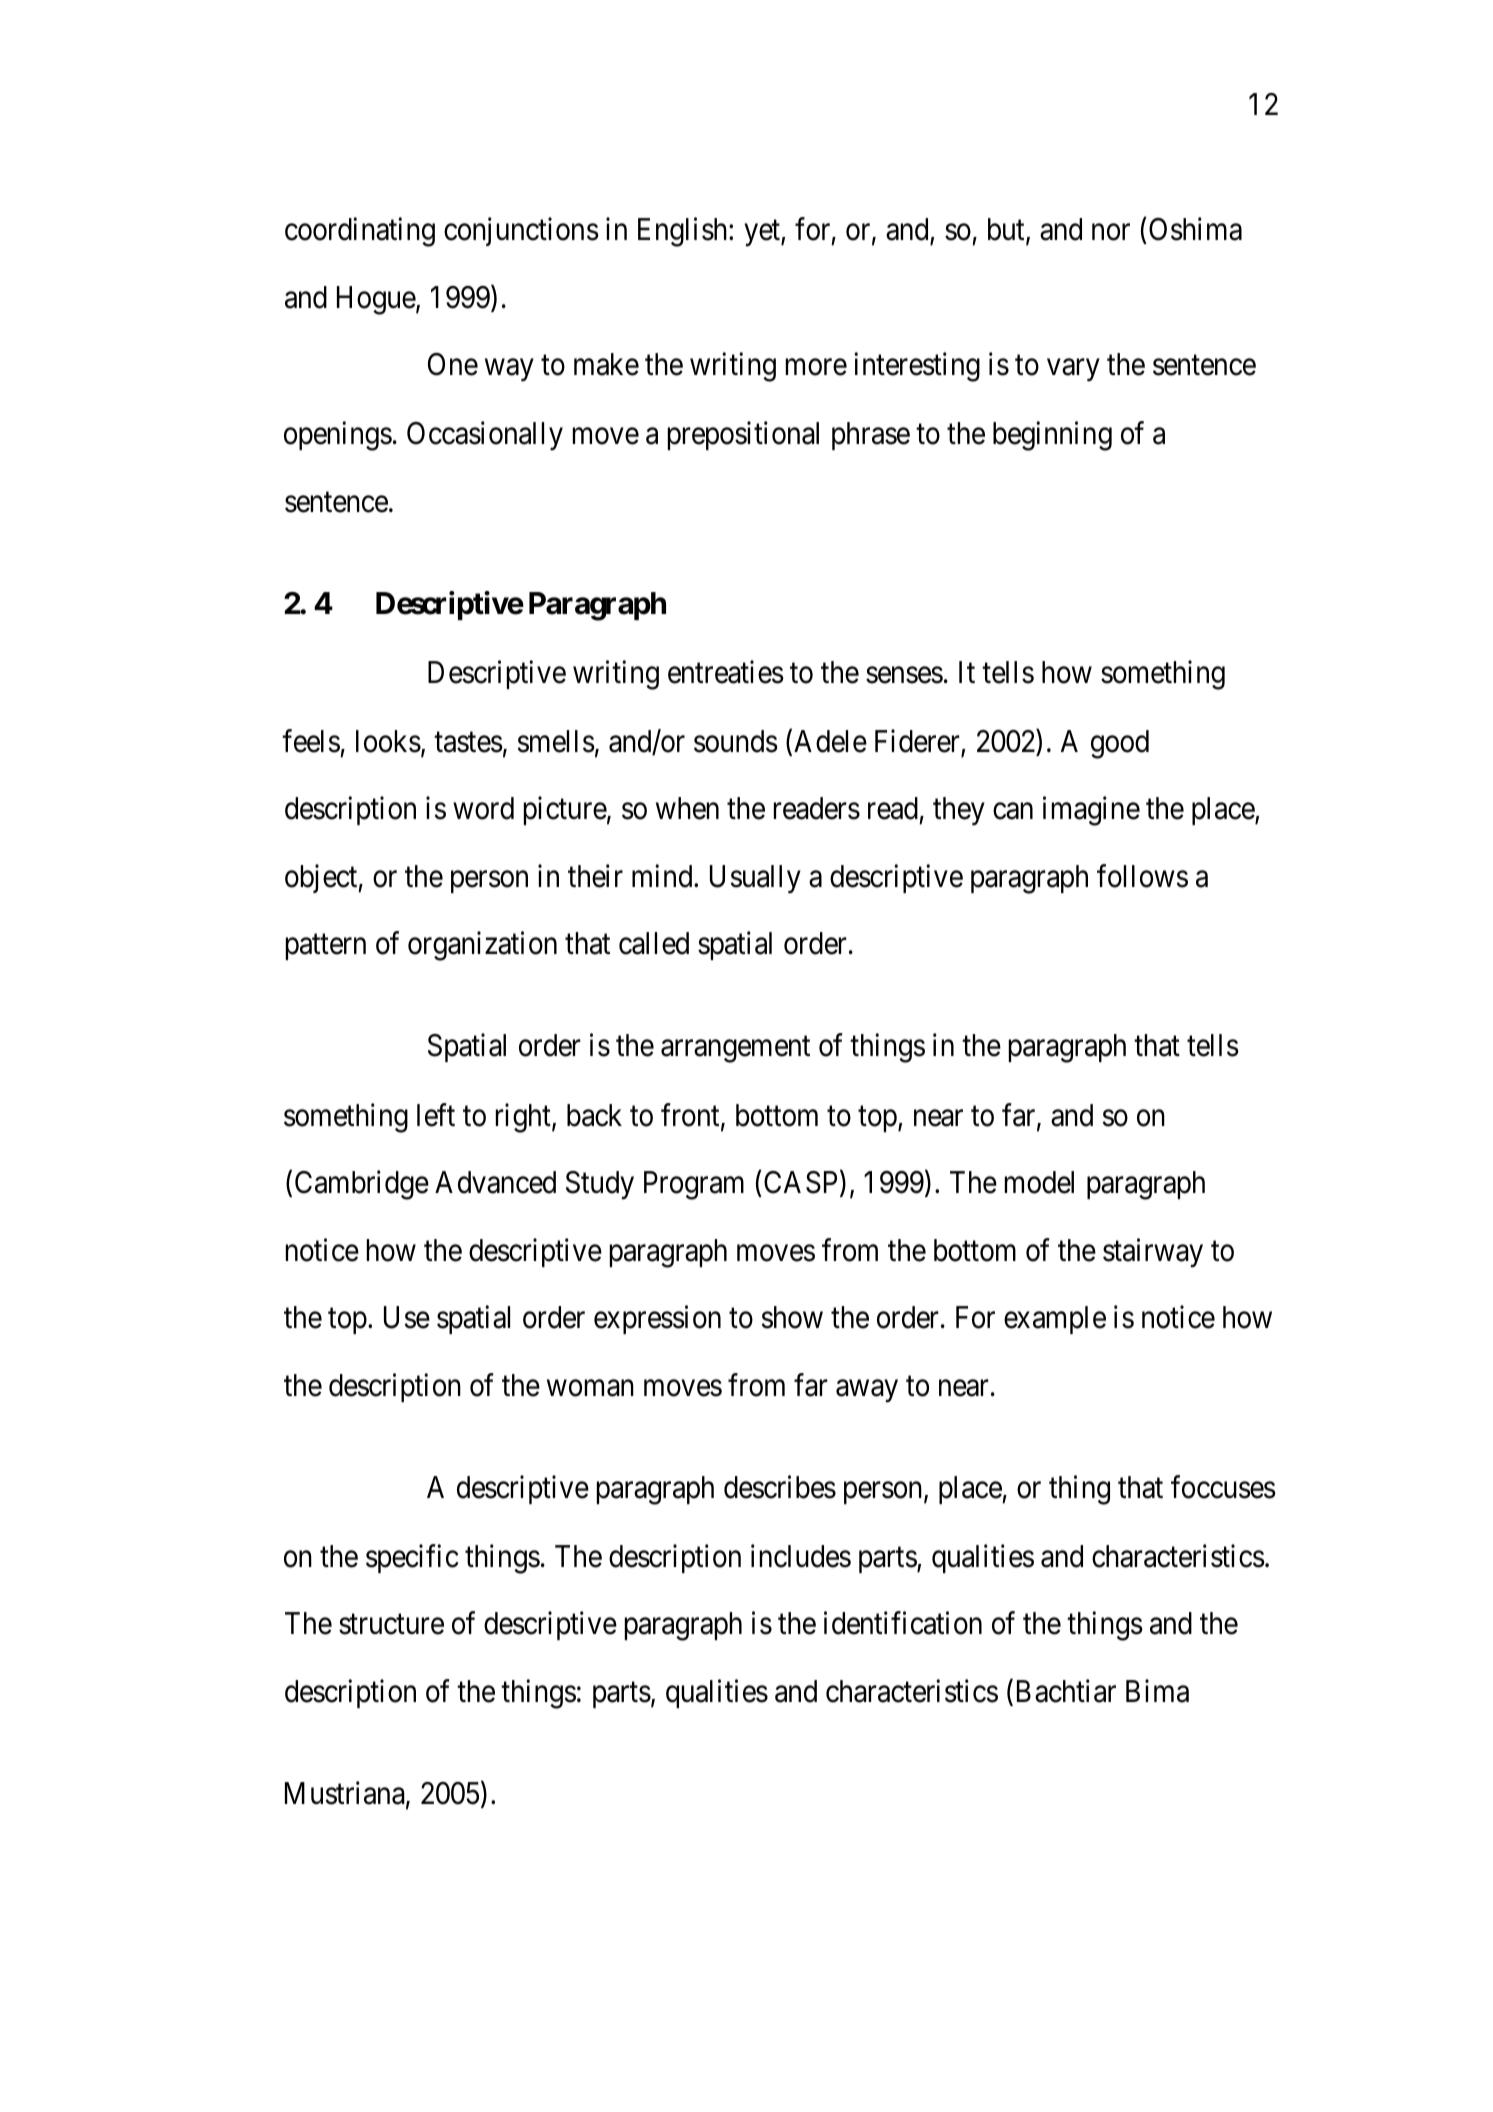 The width and height of the page is (1493, 2112). Describe the element at coordinates (763, 234) in the page. I see `yet` at that location.
